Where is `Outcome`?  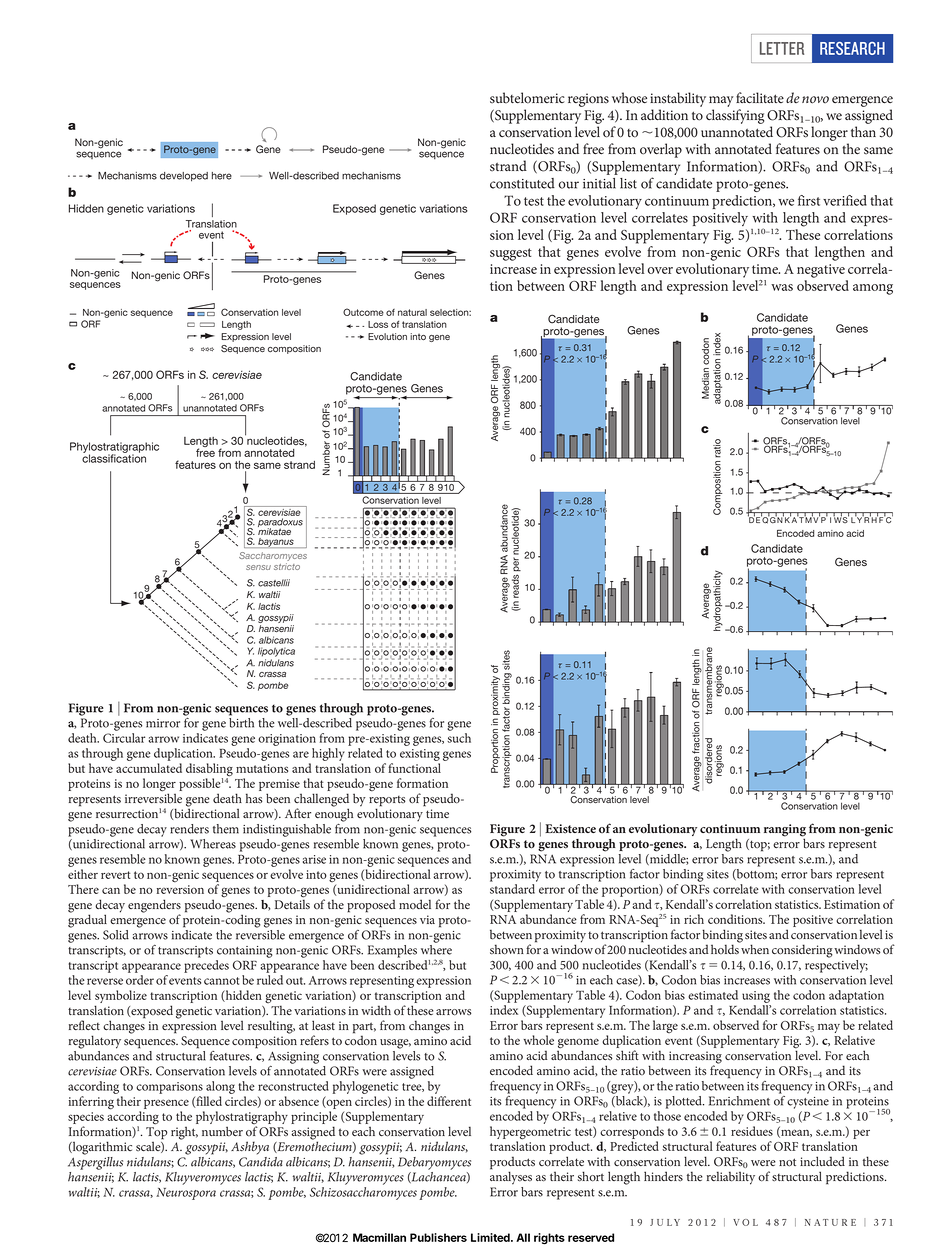
Outcome is located at coordinates (363, 312).
